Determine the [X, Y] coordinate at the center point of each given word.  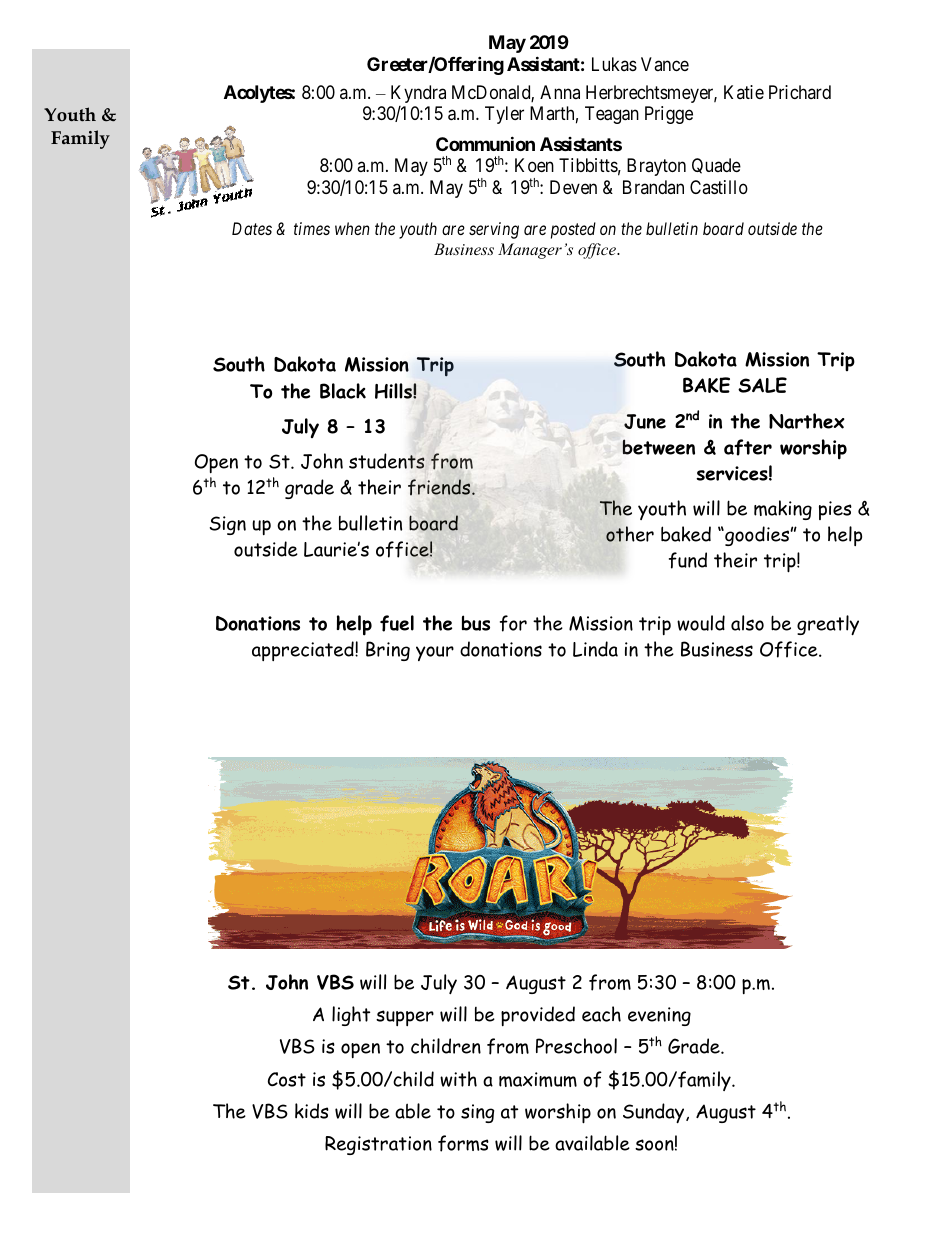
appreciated [304, 651]
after [748, 447]
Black [343, 391]
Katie [744, 92]
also [747, 623]
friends [440, 487]
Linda [595, 649]
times [312, 228]
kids [312, 1111]
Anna [560, 92]
